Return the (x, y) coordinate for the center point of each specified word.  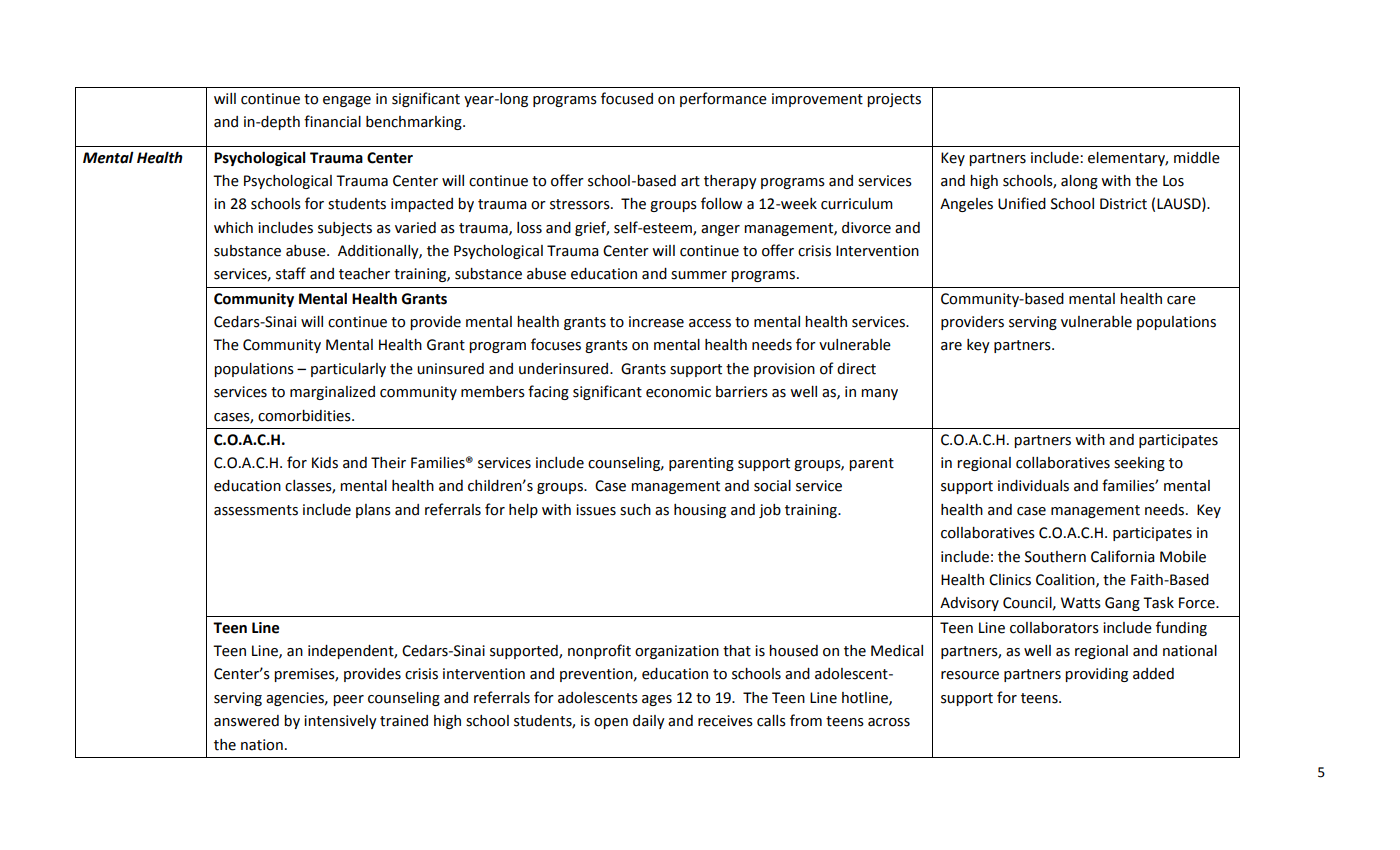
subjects (345, 229)
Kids (325, 463)
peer (348, 700)
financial (332, 121)
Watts (1081, 603)
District (1123, 204)
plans (373, 511)
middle (1197, 158)
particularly (348, 370)
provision (784, 370)
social (772, 486)
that (737, 651)
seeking (1139, 464)
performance (723, 99)
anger (720, 230)
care (1181, 300)
